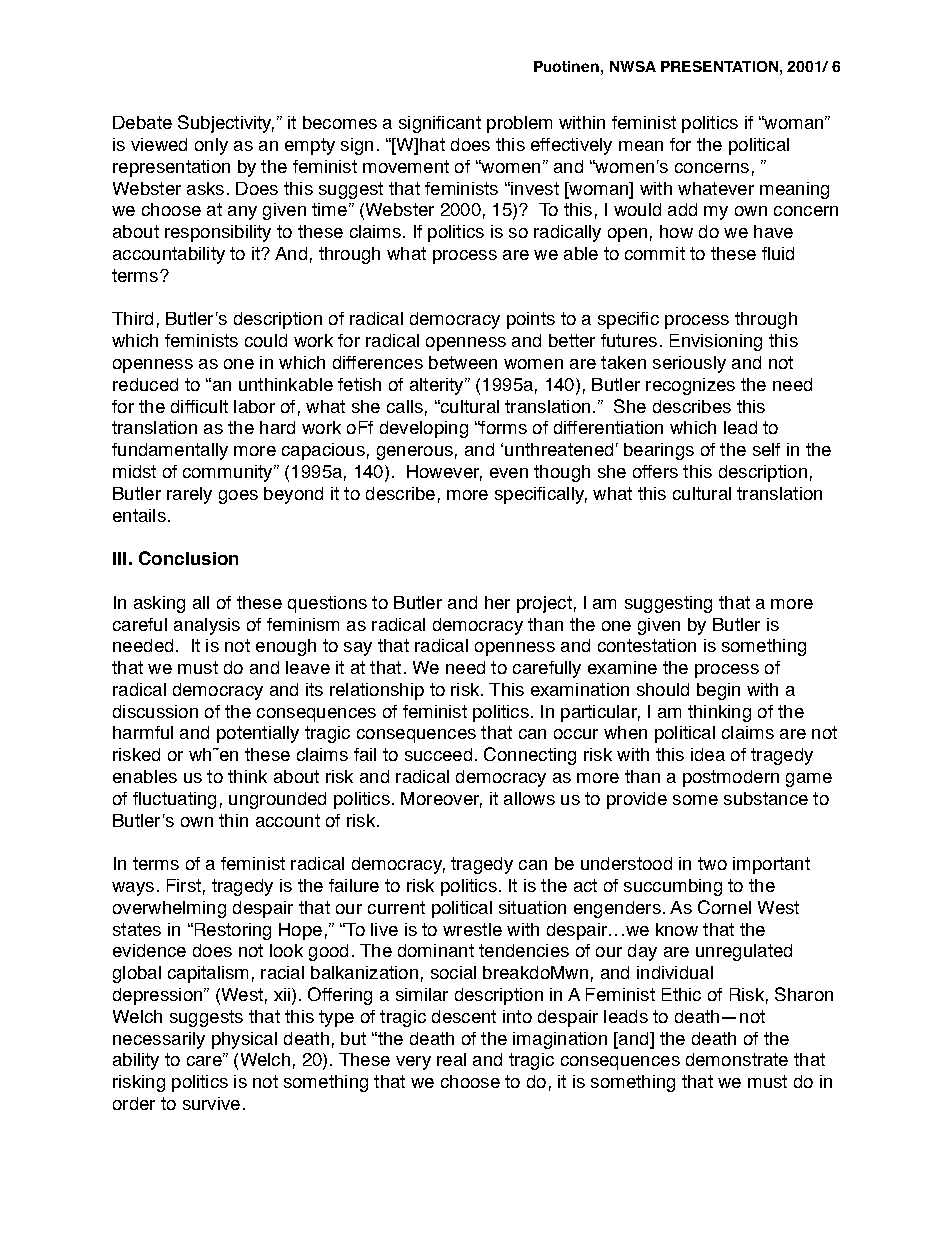  What do you see at coordinates (211, 1103) in the page?
I see `survive` at bounding box center [211, 1103].
